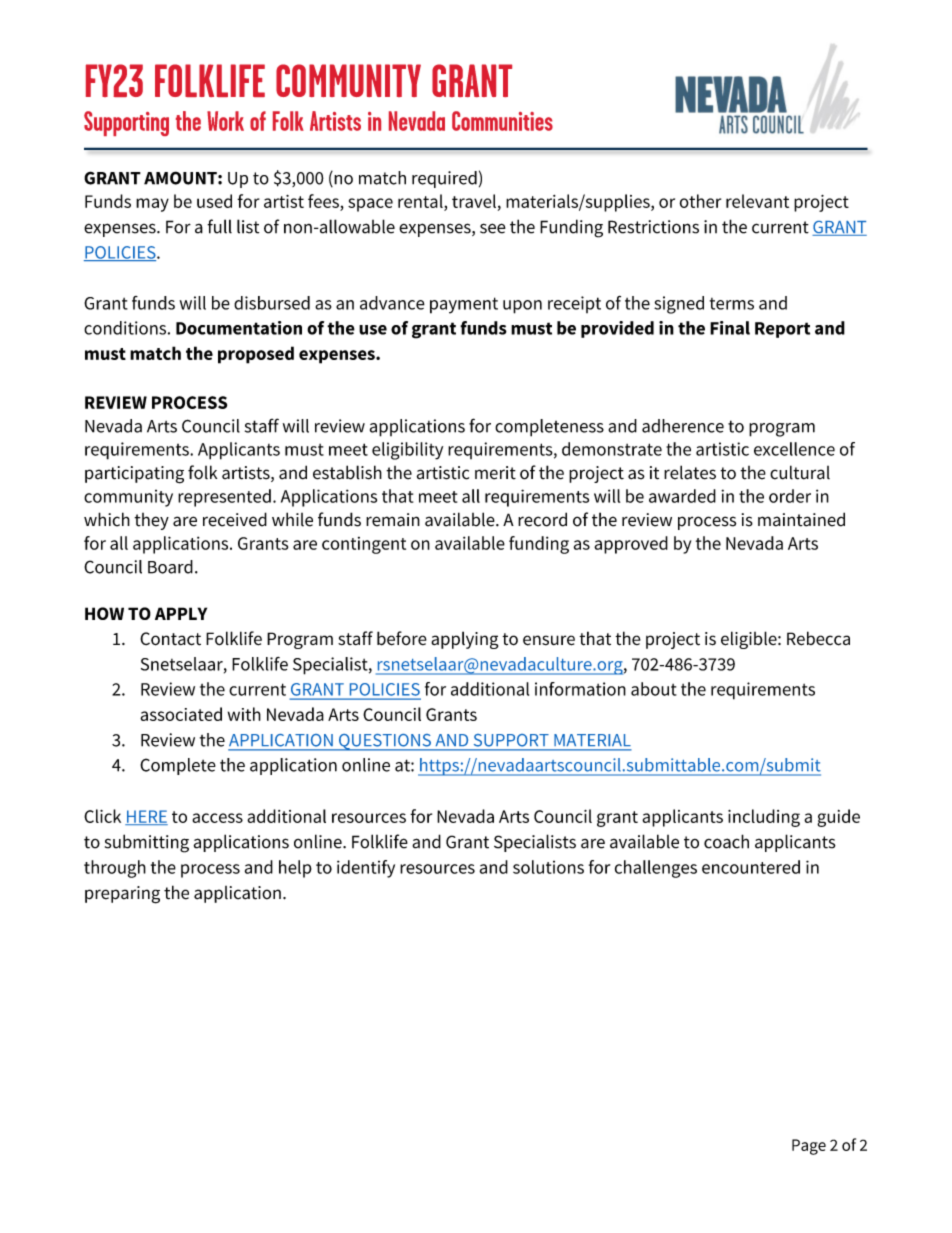 This screenshot has height=1233, width=952. I want to click on encountered, so click(751, 867).
